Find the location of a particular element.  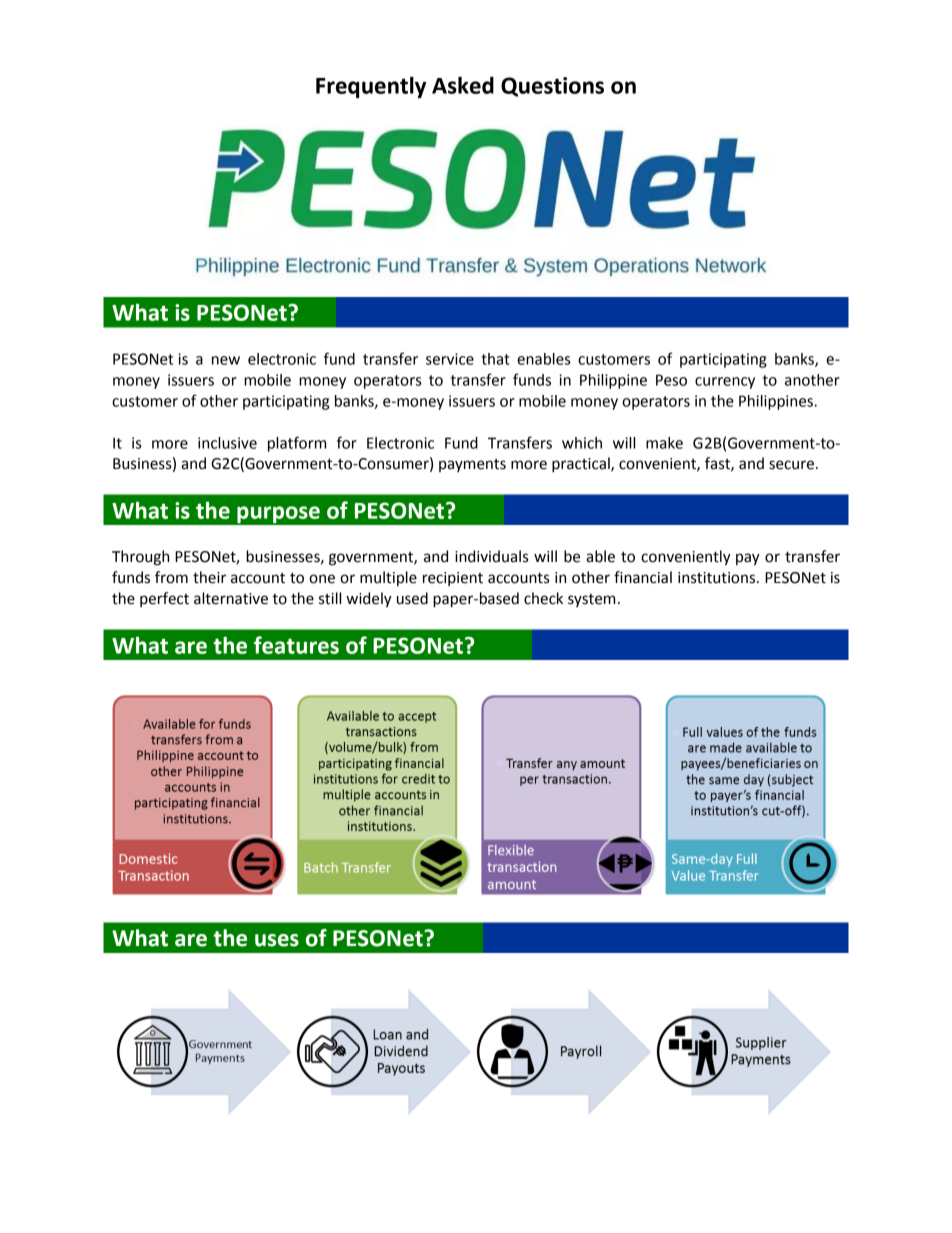

their is located at coordinates (209, 577).
